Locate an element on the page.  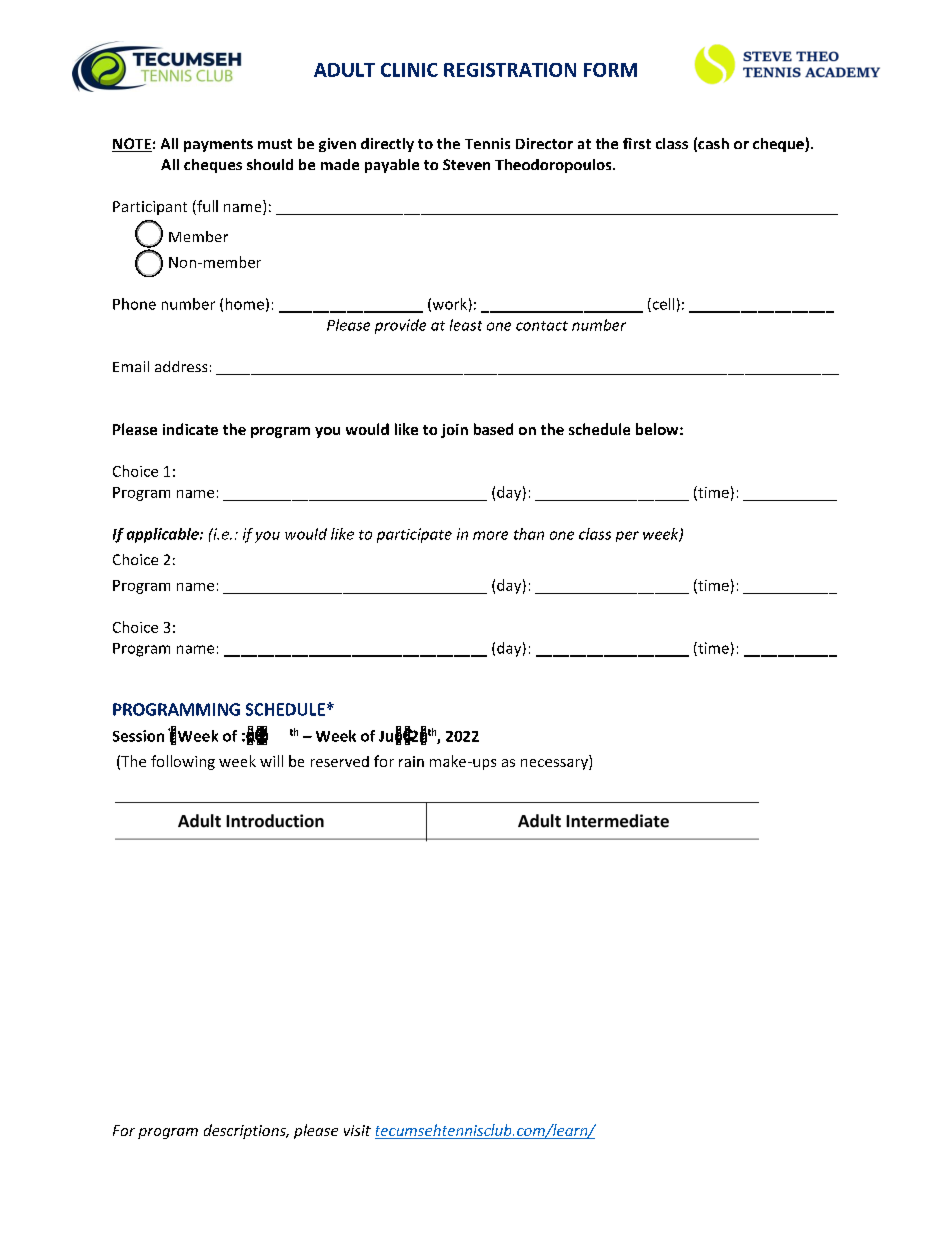
per is located at coordinates (627, 536).
